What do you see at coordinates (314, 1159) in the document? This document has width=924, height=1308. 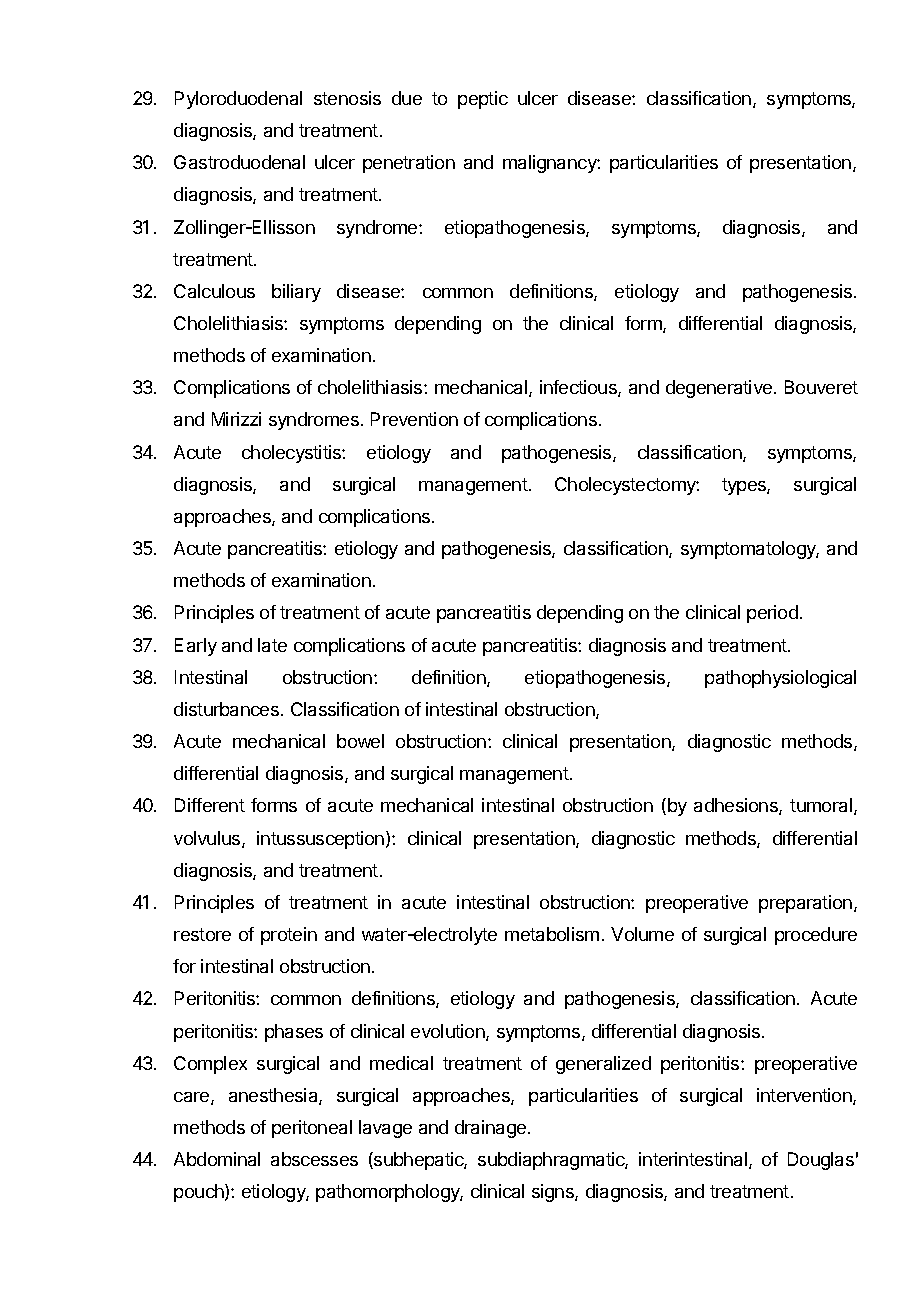 I see `abscesses` at bounding box center [314, 1159].
